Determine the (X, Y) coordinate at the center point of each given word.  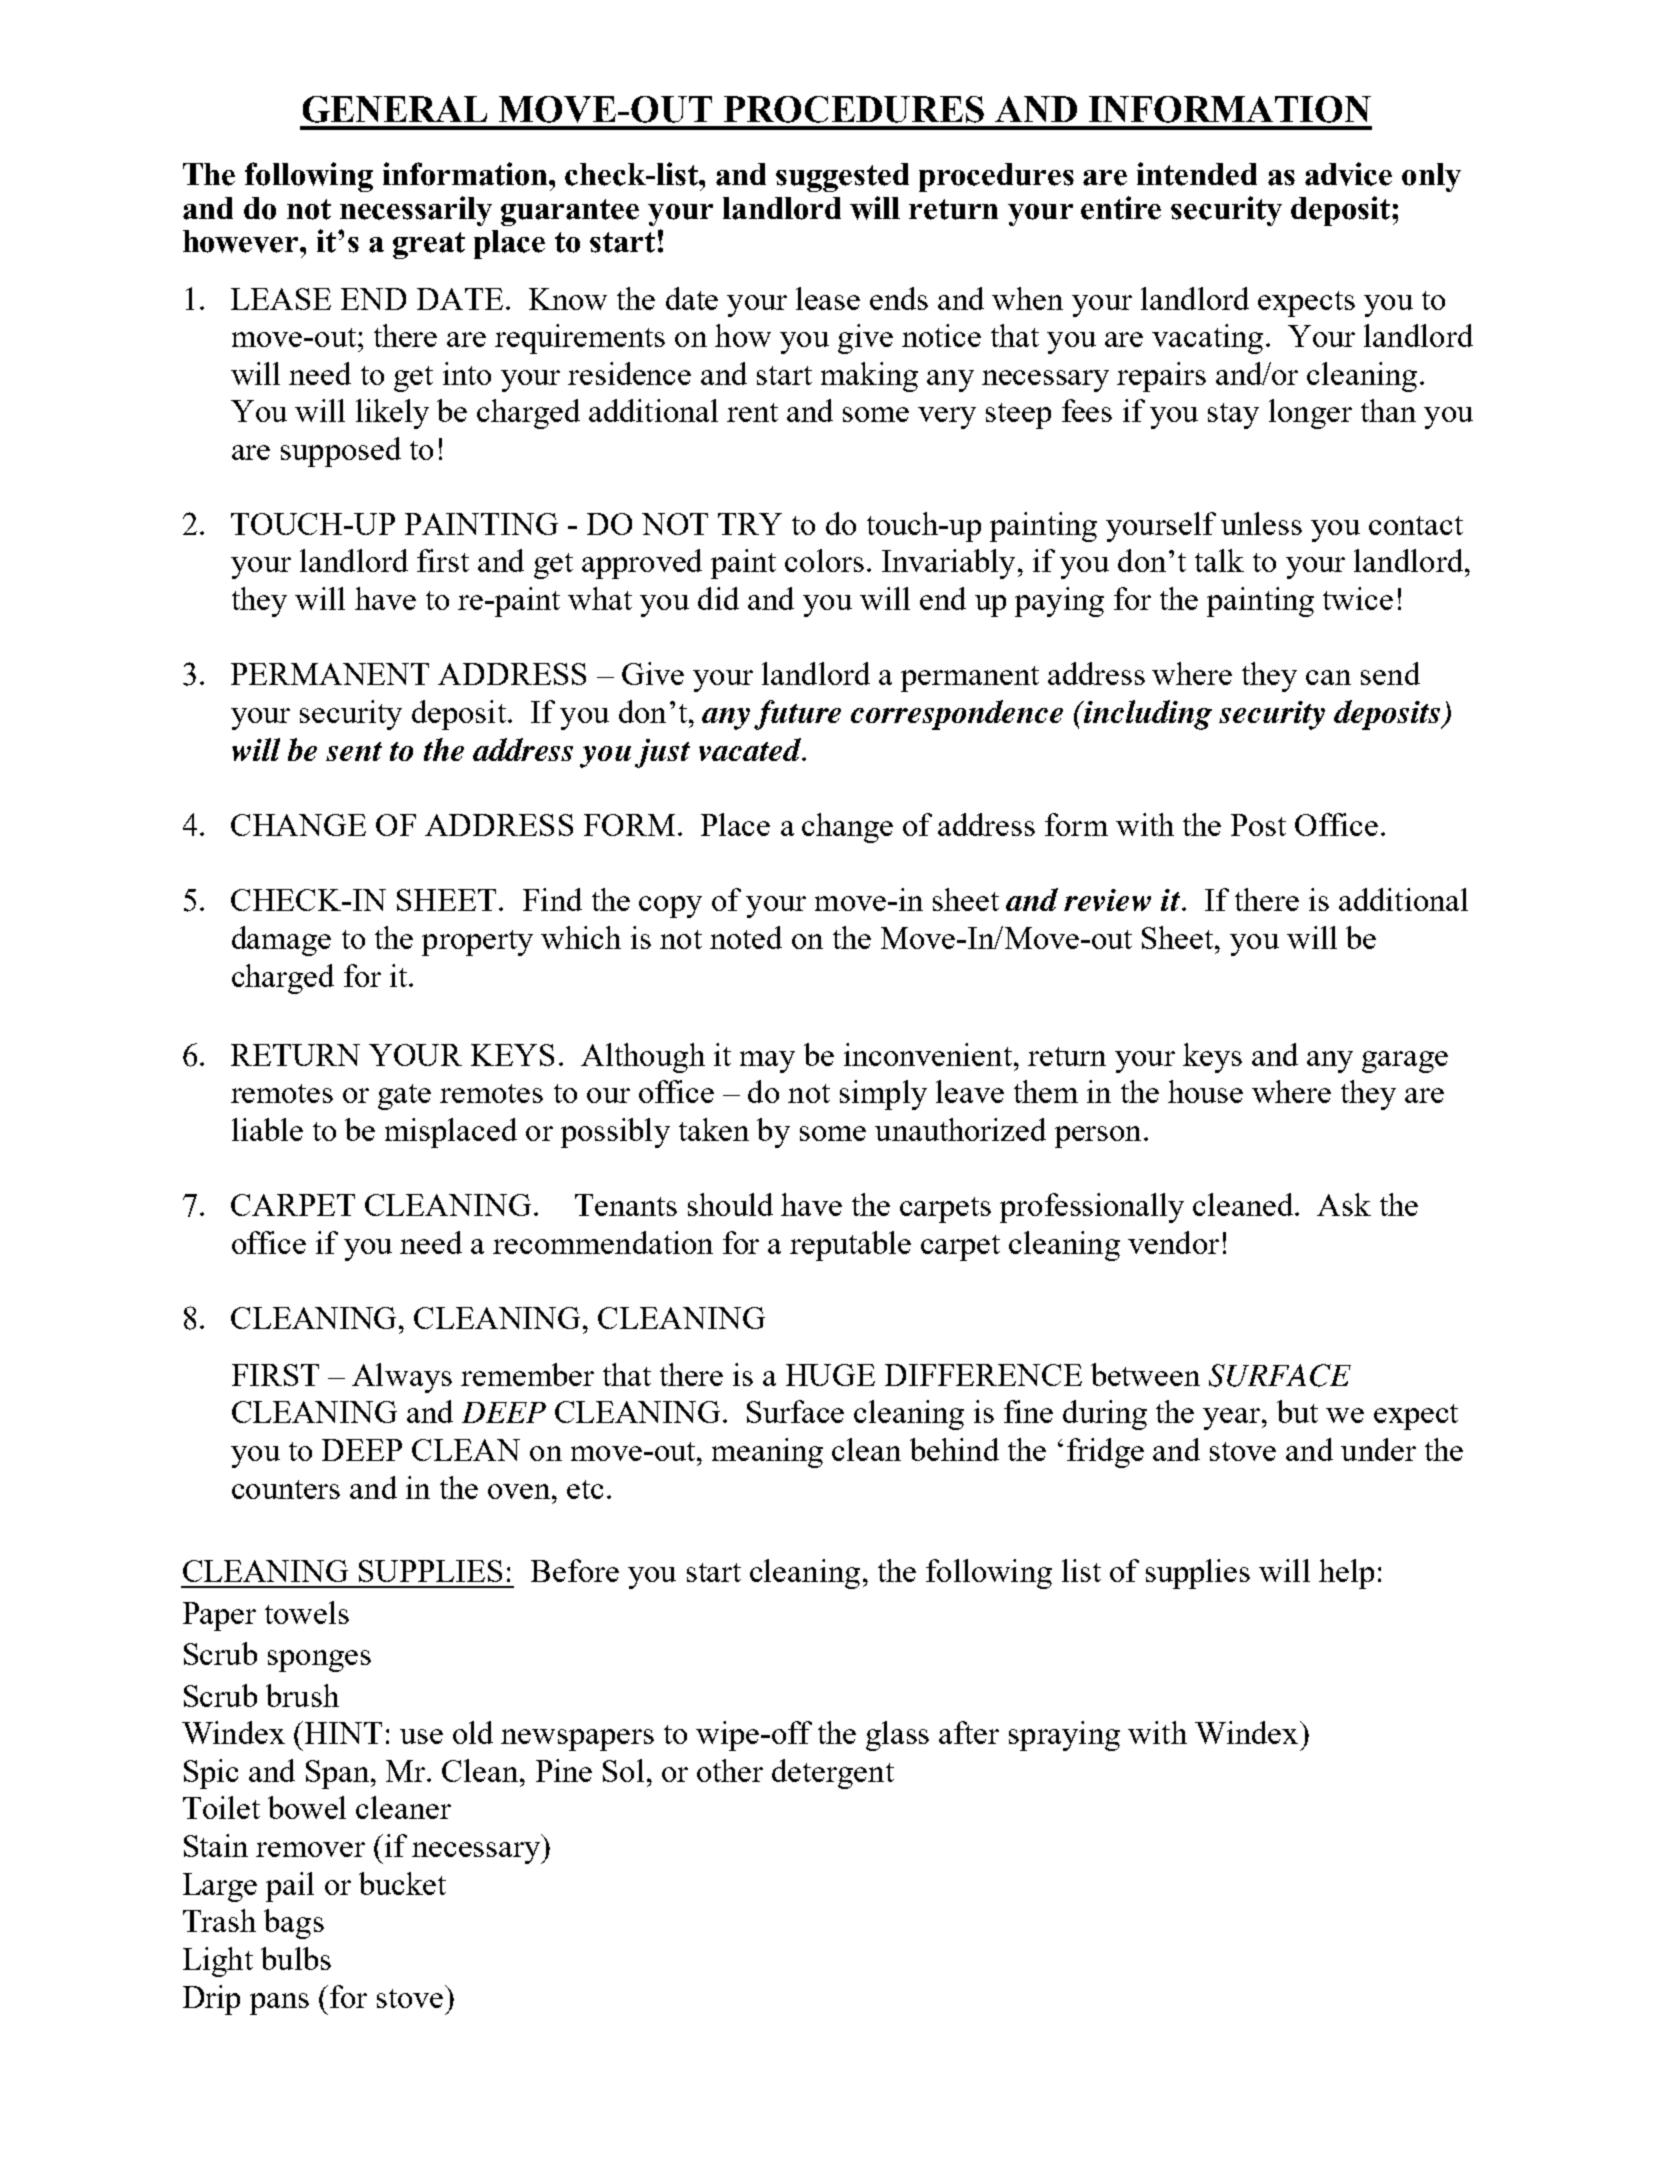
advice (1348, 174)
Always (402, 1378)
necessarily (416, 211)
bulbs (296, 1958)
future (797, 715)
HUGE (830, 1375)
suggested (842, 177)
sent (354, 751)
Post (1258, 825)
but (1297, 1411)
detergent (833, 1774)
